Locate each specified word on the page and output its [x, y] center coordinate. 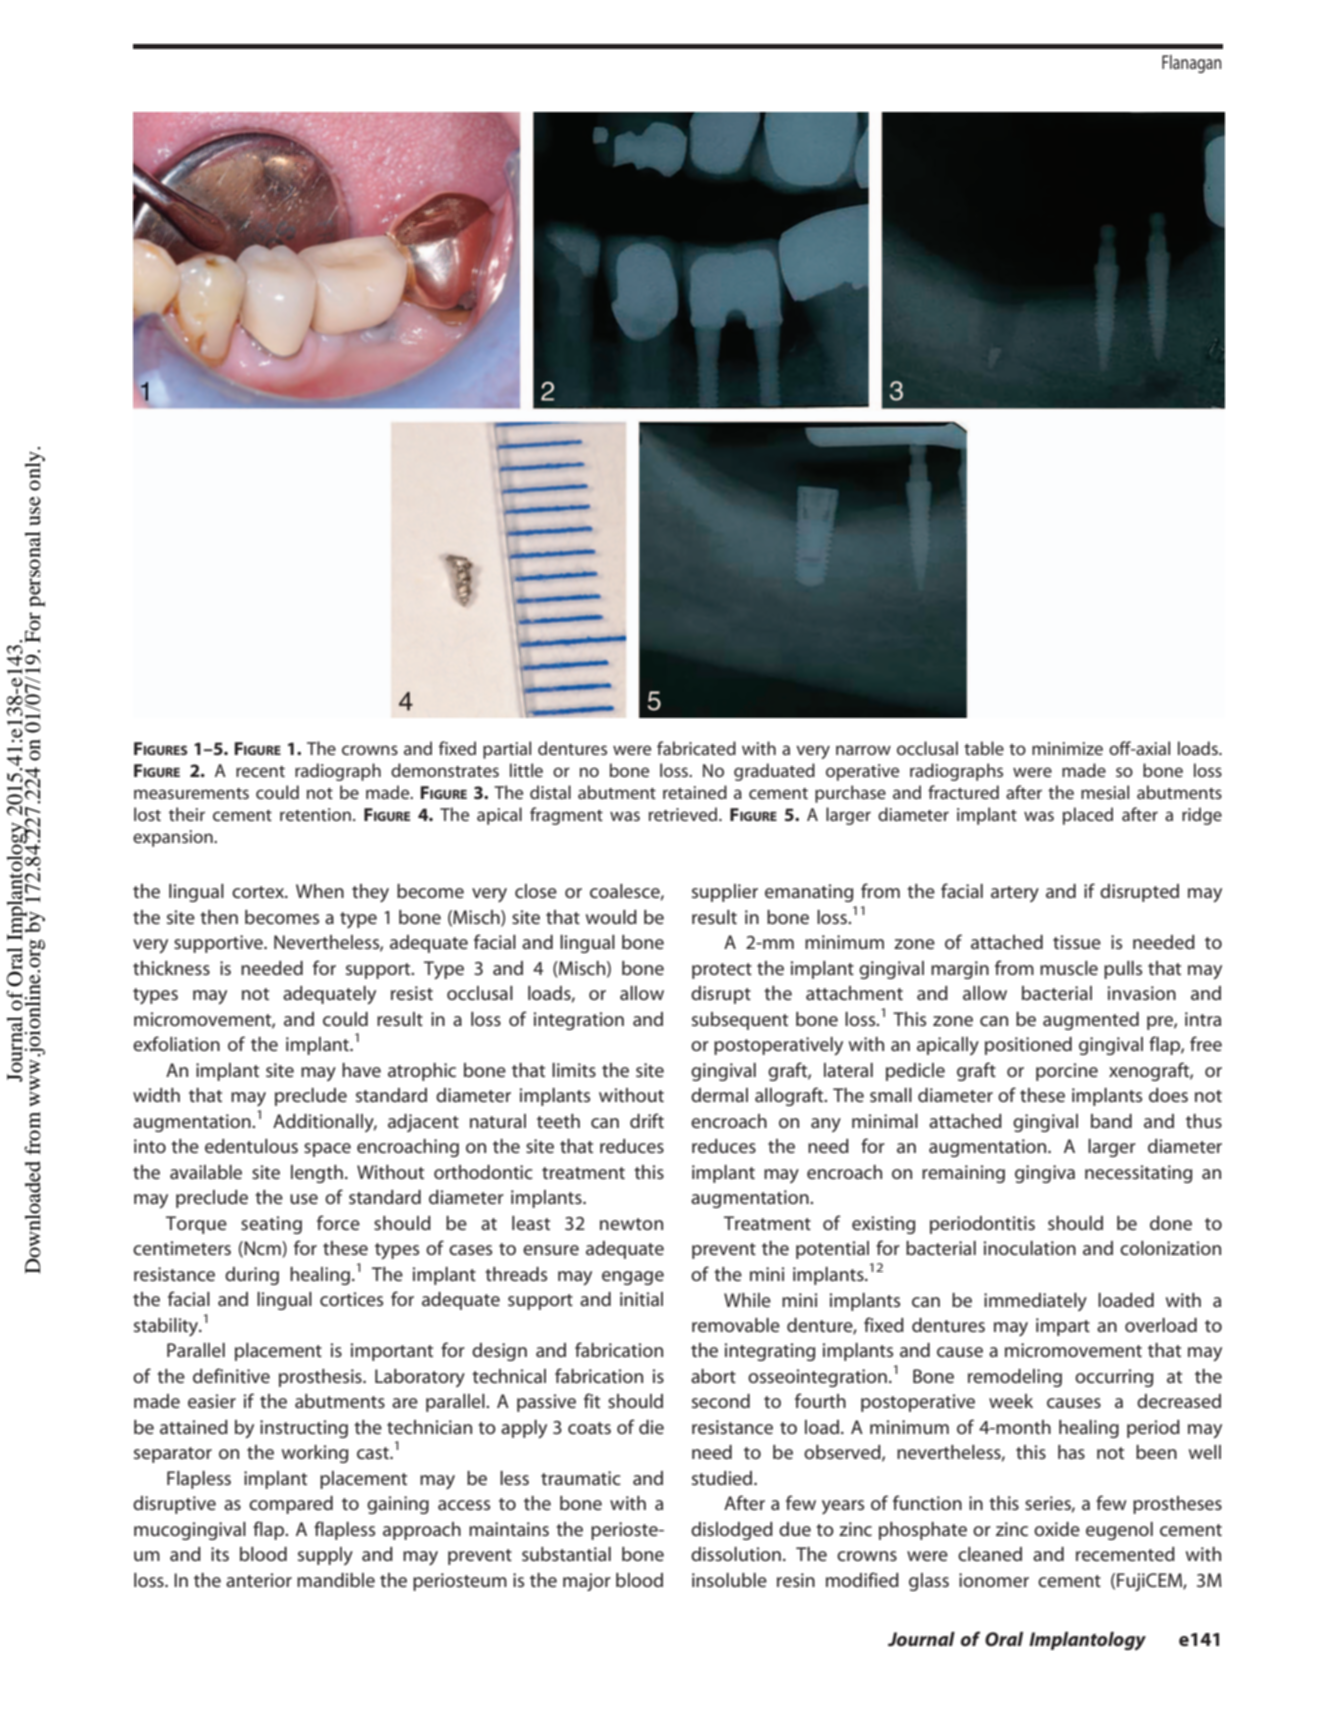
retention [315, 814]
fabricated [696, 748]
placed [1088, 816]
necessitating [1138, 1174]
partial [507, 750]
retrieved [684, 814]
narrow [863, 750]
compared [291, 1505]
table [984, 748]
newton [631, 1224]
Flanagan [1191, 64]
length [317, 1174]
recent [260, 771]
